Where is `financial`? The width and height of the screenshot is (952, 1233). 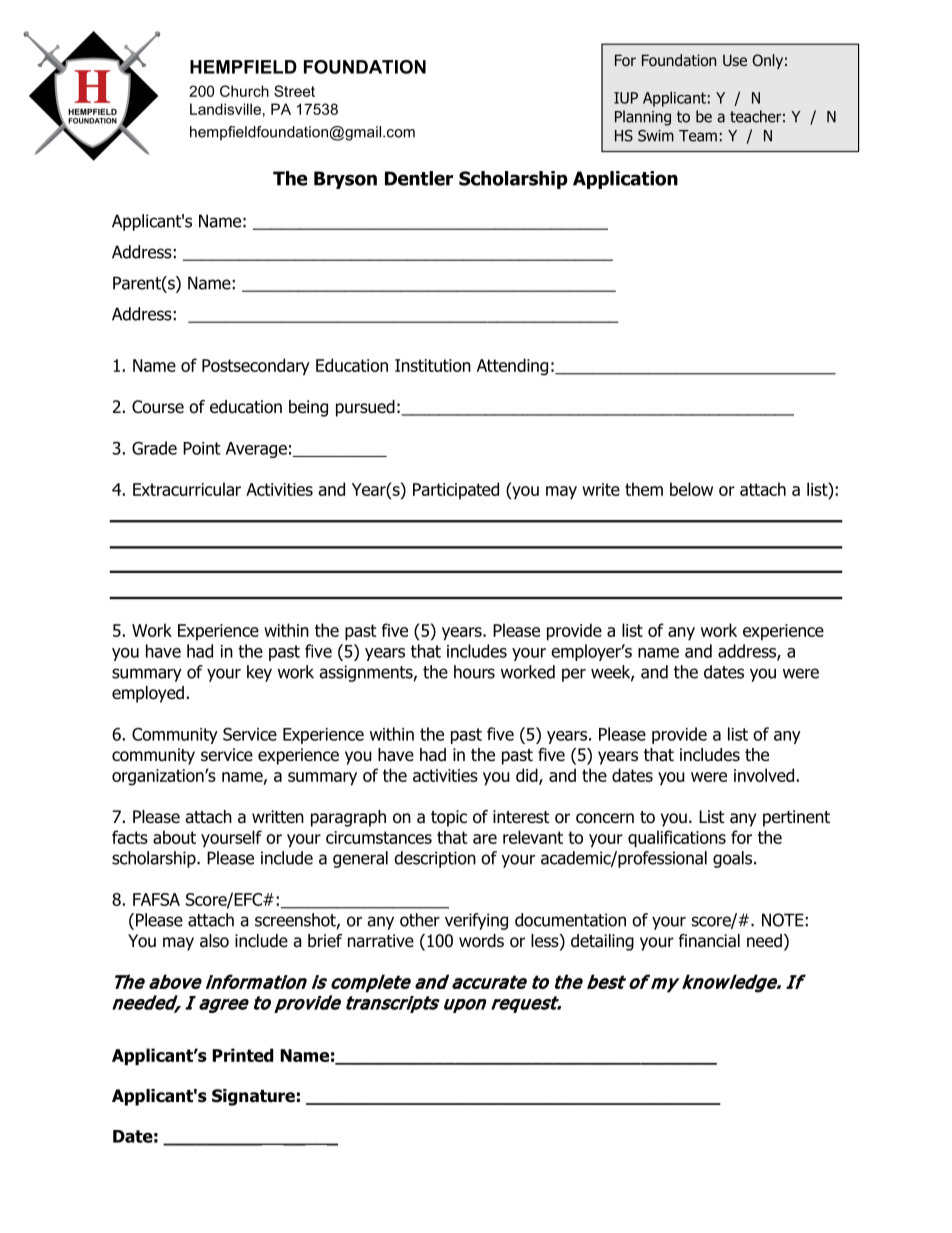 financial is located at coordinates (709, 941).
